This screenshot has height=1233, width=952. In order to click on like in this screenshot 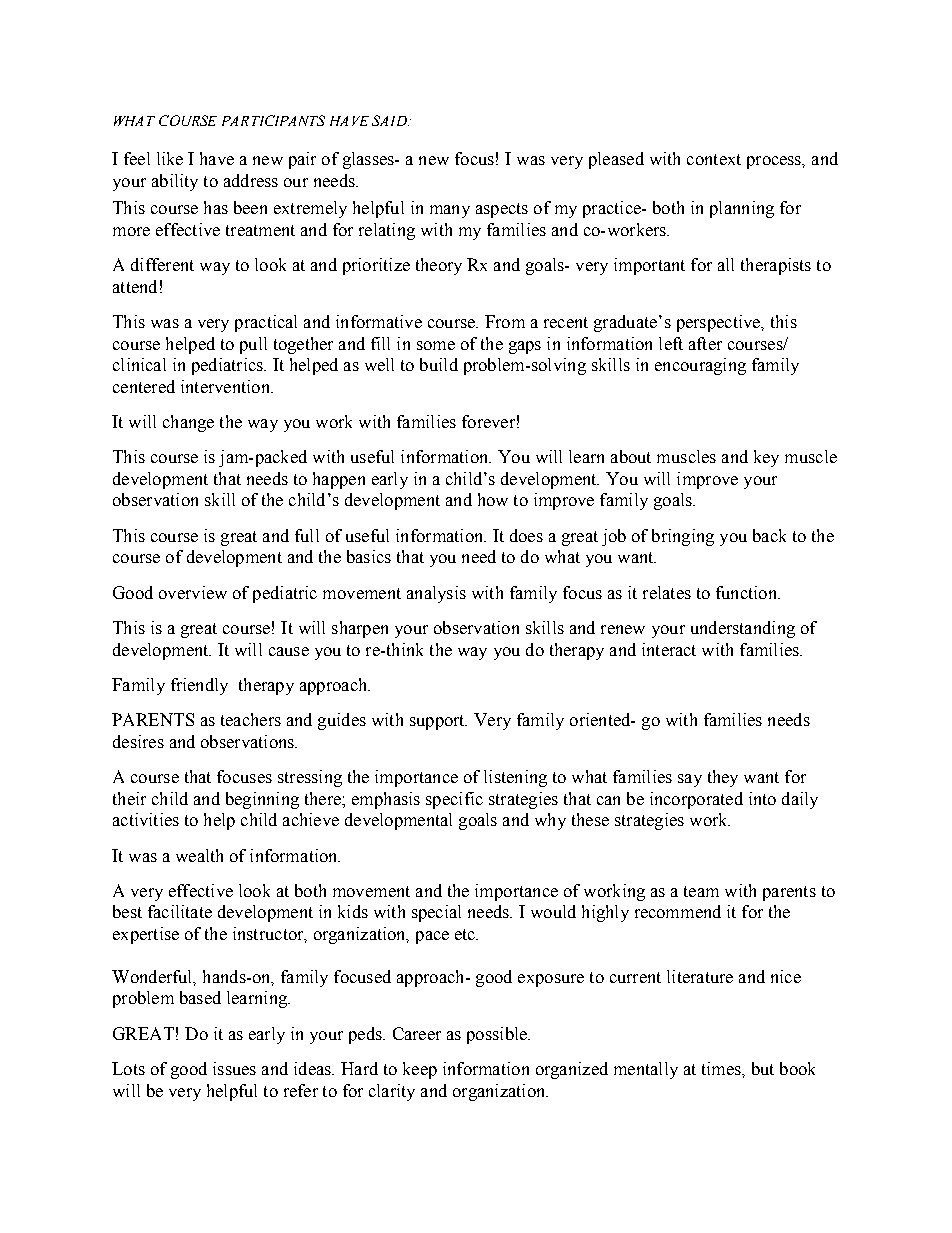, I will do `click(170, 158)`.
